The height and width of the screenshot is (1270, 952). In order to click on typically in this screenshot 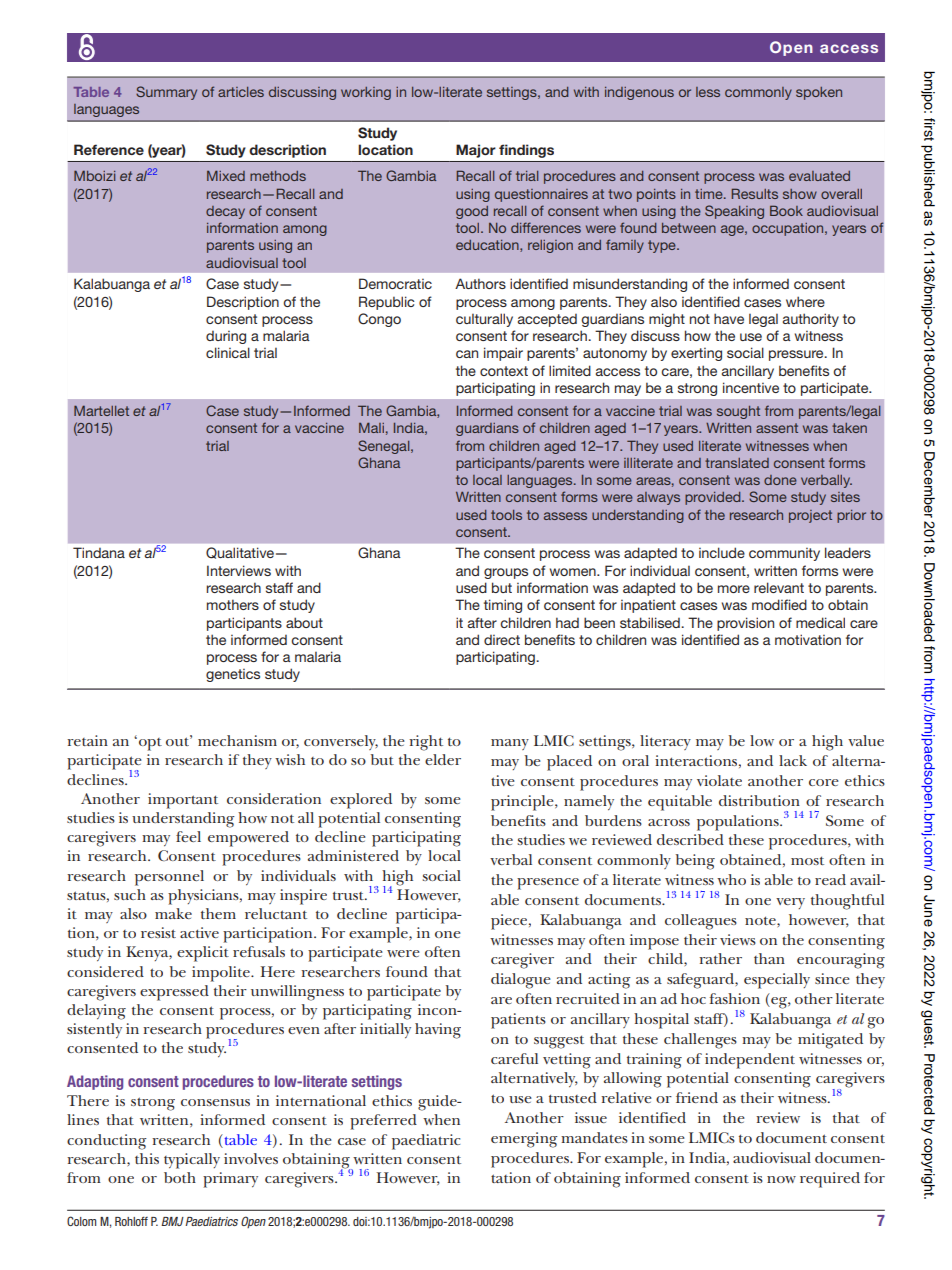, I will do `click(192, 1161)`.
